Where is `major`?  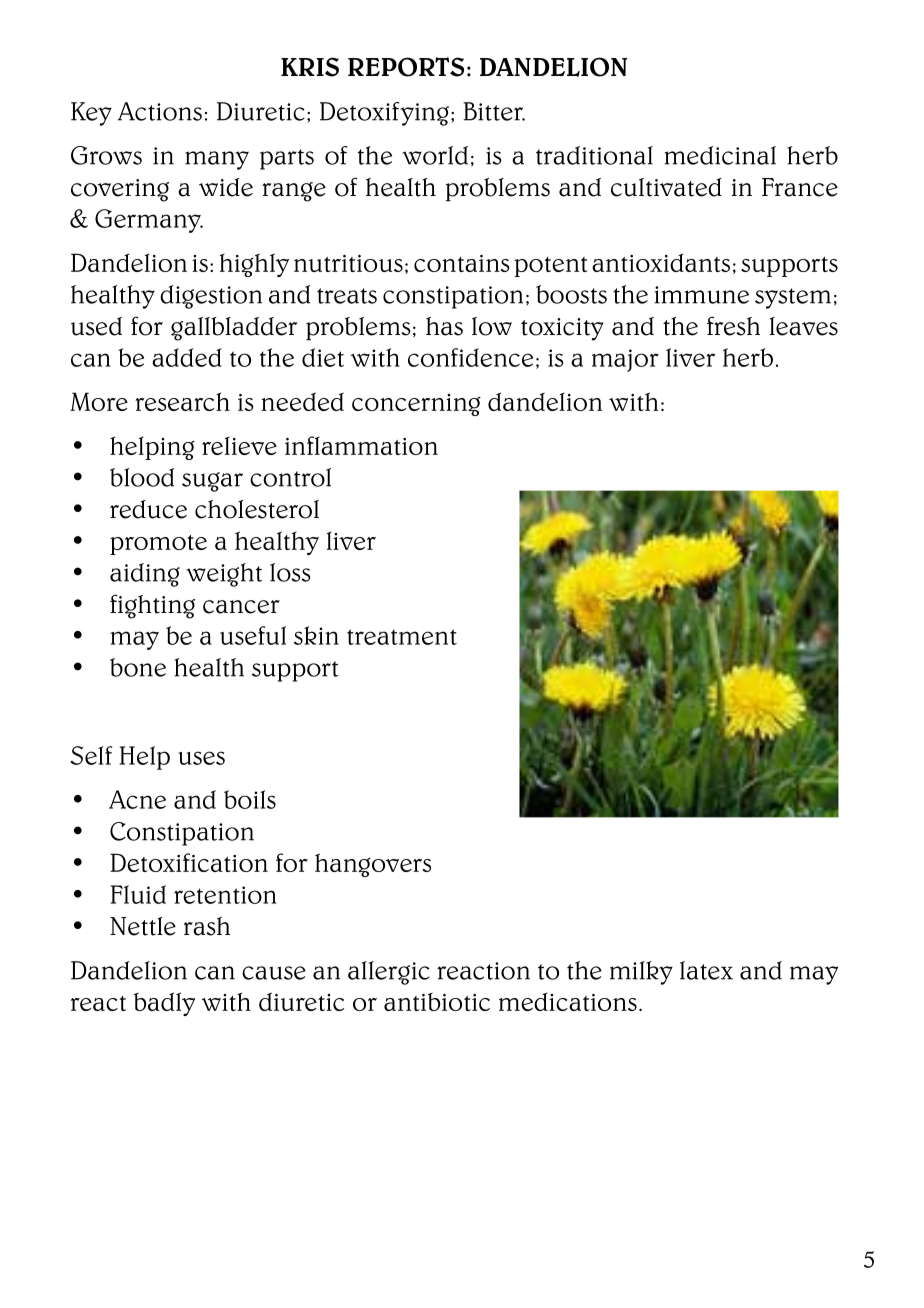 major is located at coordinates (625, 360).
